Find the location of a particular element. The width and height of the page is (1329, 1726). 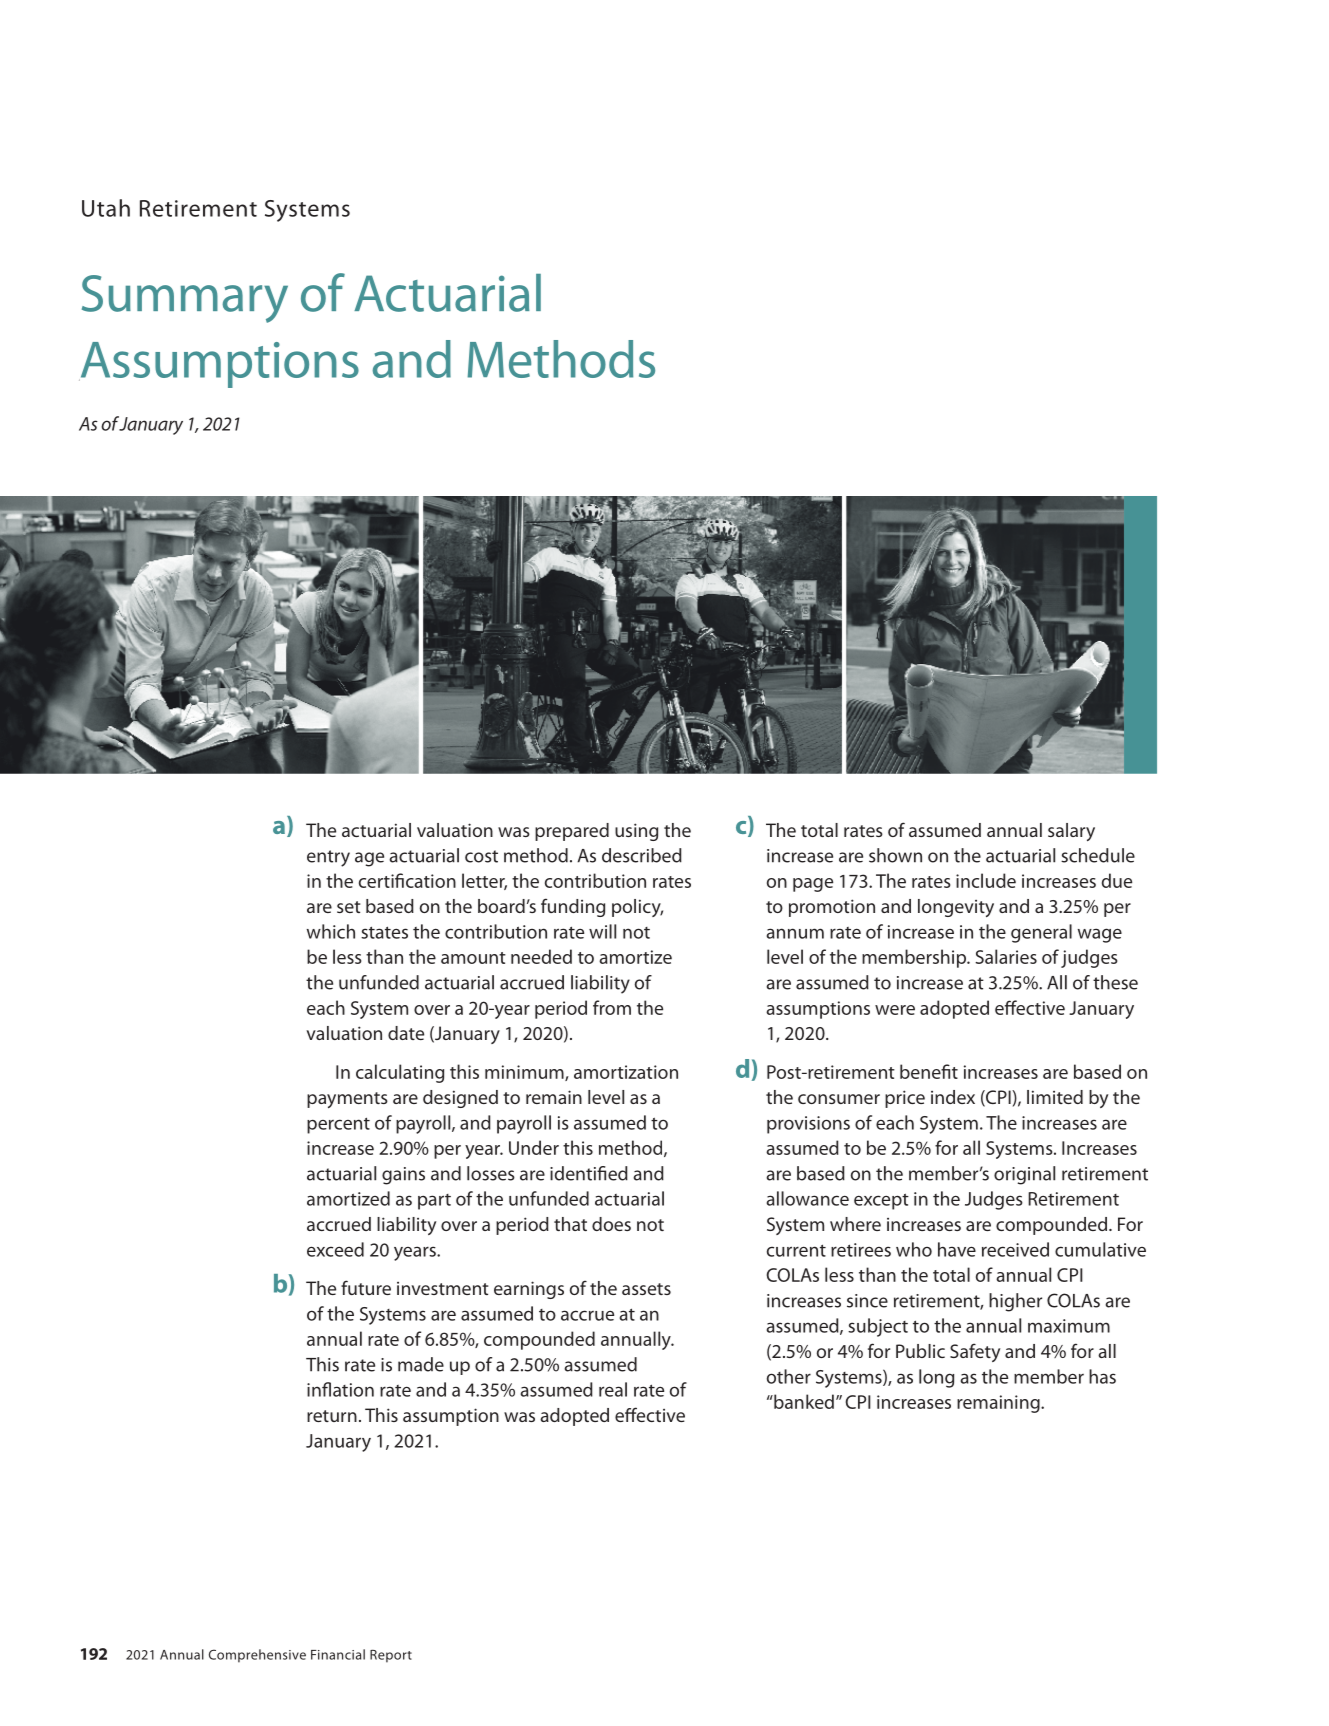

entry is located at coordinates (328, 858).
